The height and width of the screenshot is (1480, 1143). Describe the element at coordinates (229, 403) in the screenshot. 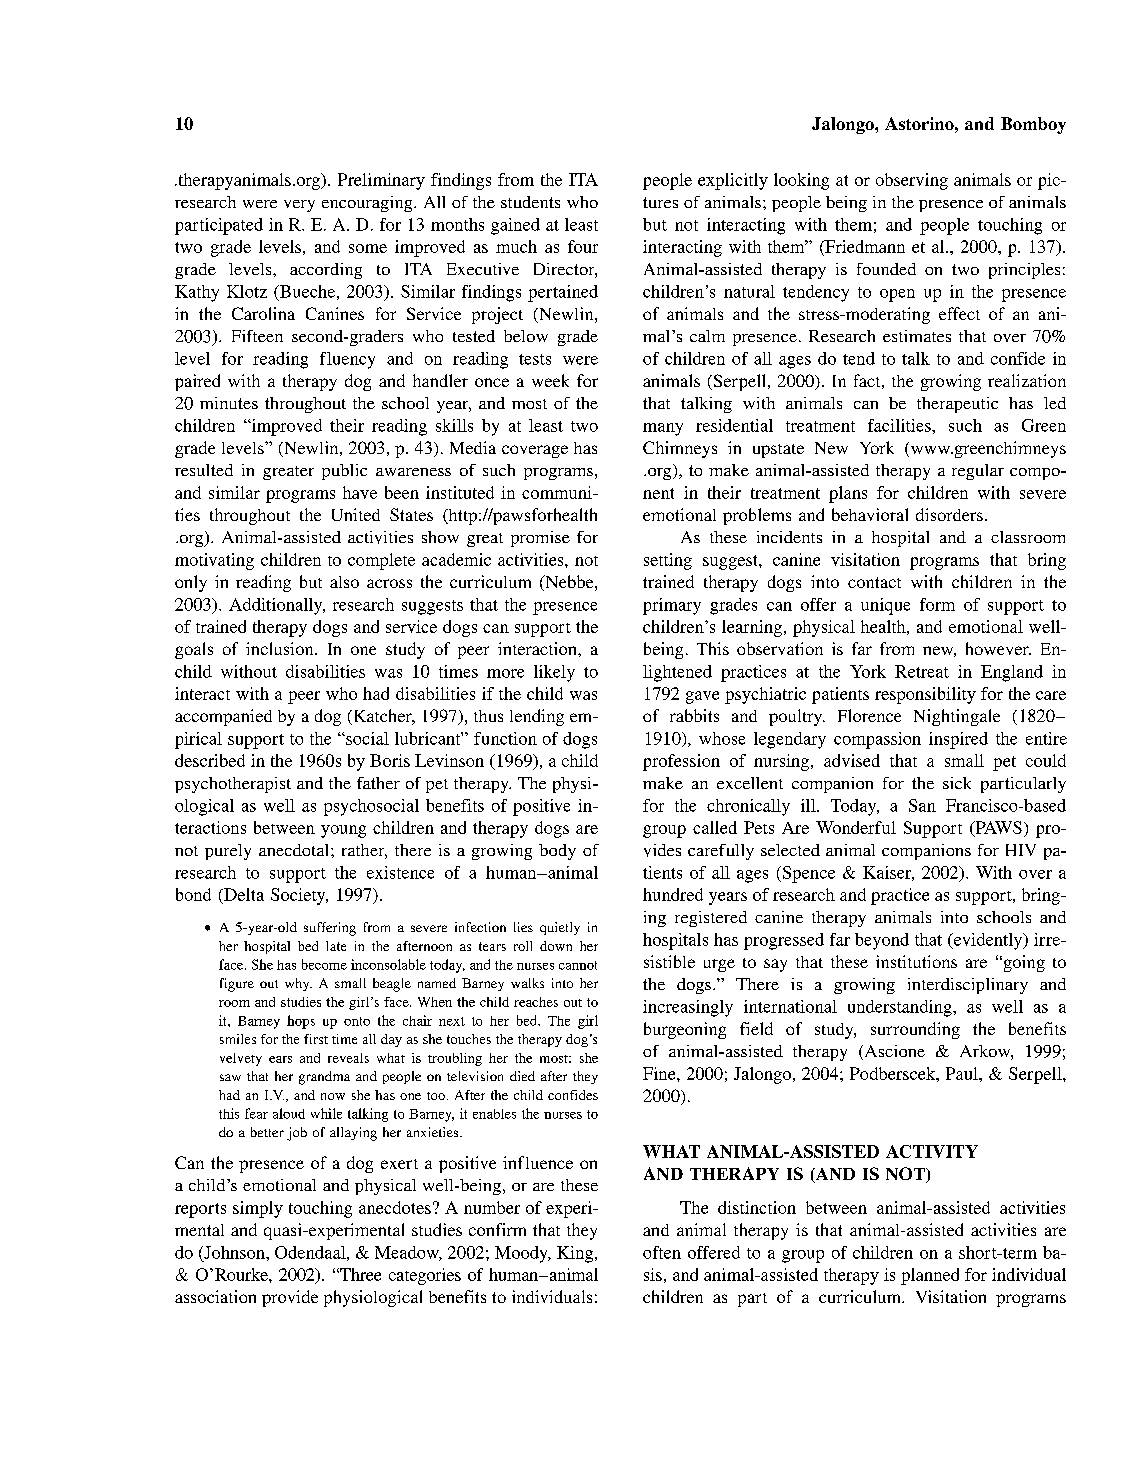

I see `minutes` at that location.
